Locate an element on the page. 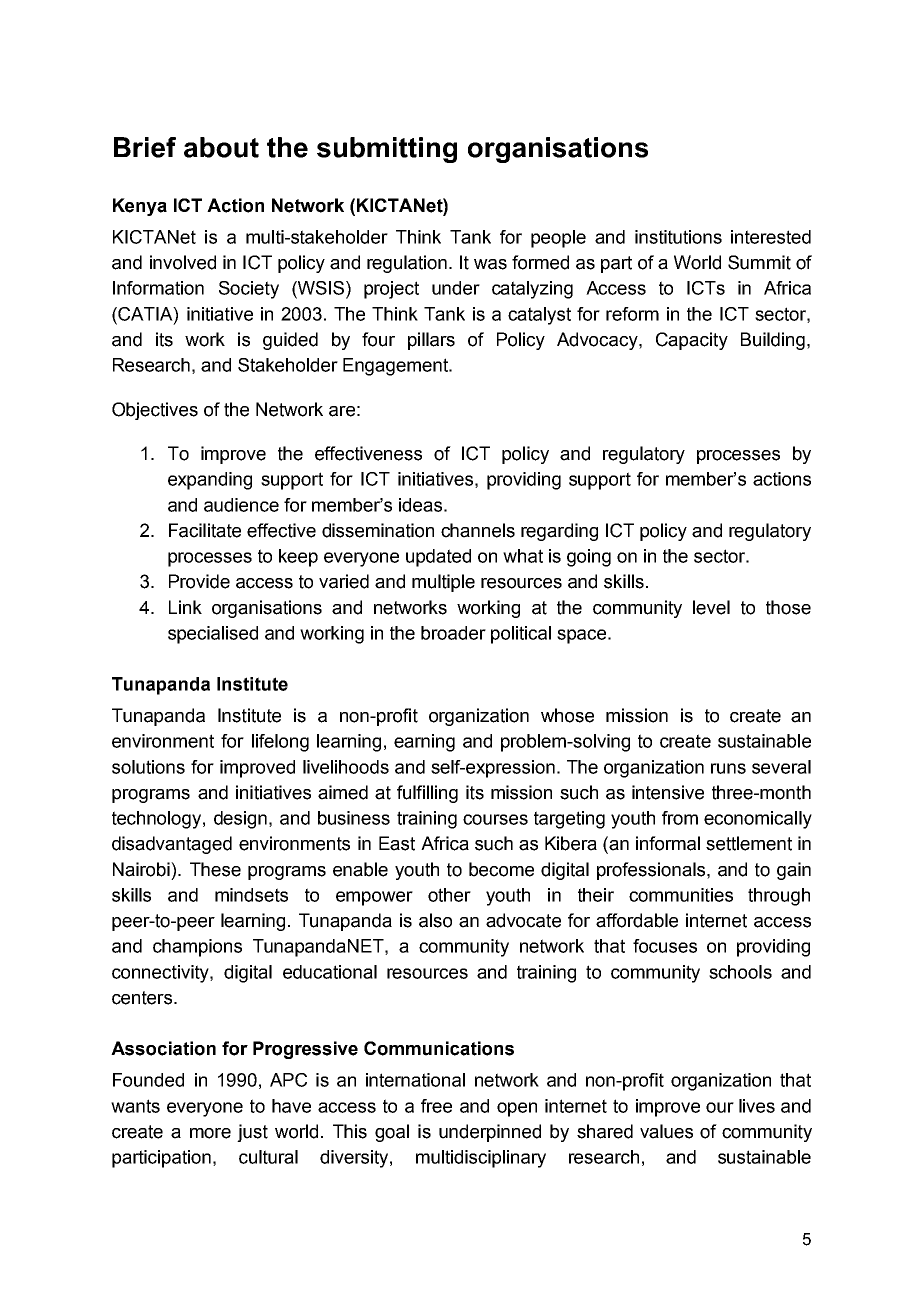 Image resolution: width=924 pixels, height=1308 pixels. broader is located at coordinates (453, 633).
